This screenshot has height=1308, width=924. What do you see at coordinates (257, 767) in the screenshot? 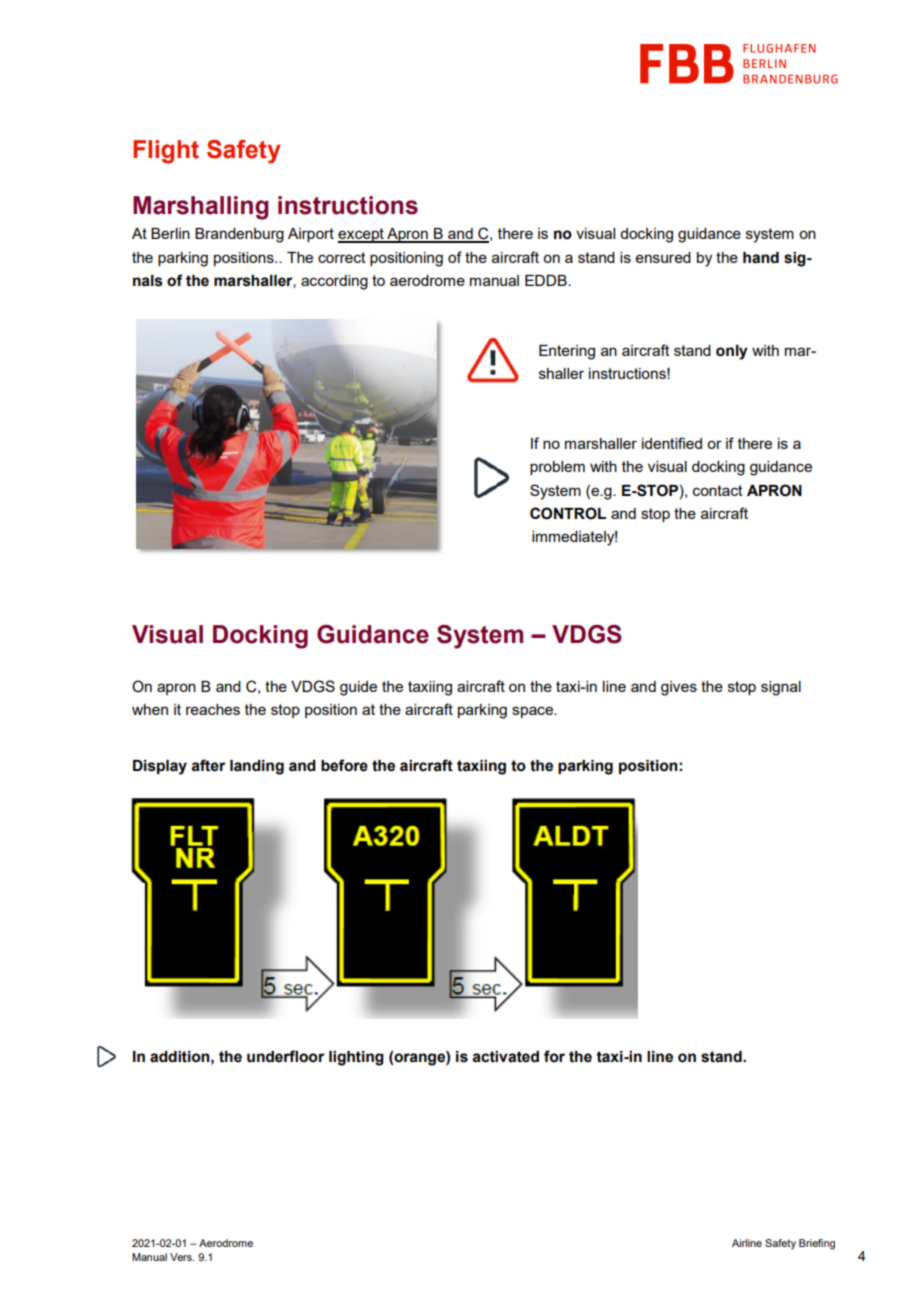
I see `landing` at bounding box center [257, 767].
